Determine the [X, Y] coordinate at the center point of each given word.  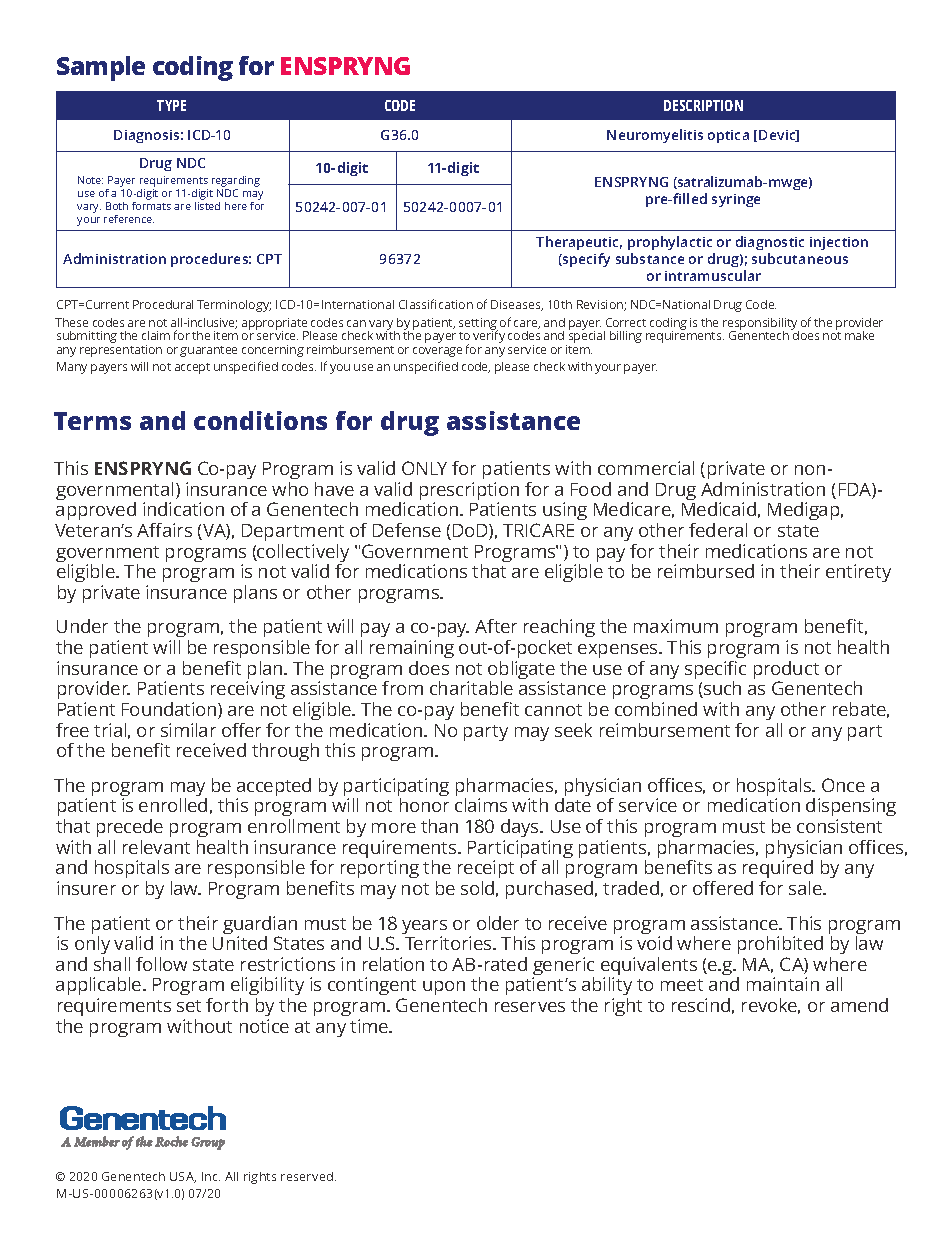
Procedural [163, 304]
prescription [469, 492]
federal [718, 530]
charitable [471, 688]
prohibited [780, 947]
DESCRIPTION [703, 105]
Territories [449, 943]
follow [161, 964]
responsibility [761, 325]
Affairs [164, 530]
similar [188, 730]
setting [478, 325]
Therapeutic [579, 243]
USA [183, 1177]
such [721, 689]
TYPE [171, 105]
